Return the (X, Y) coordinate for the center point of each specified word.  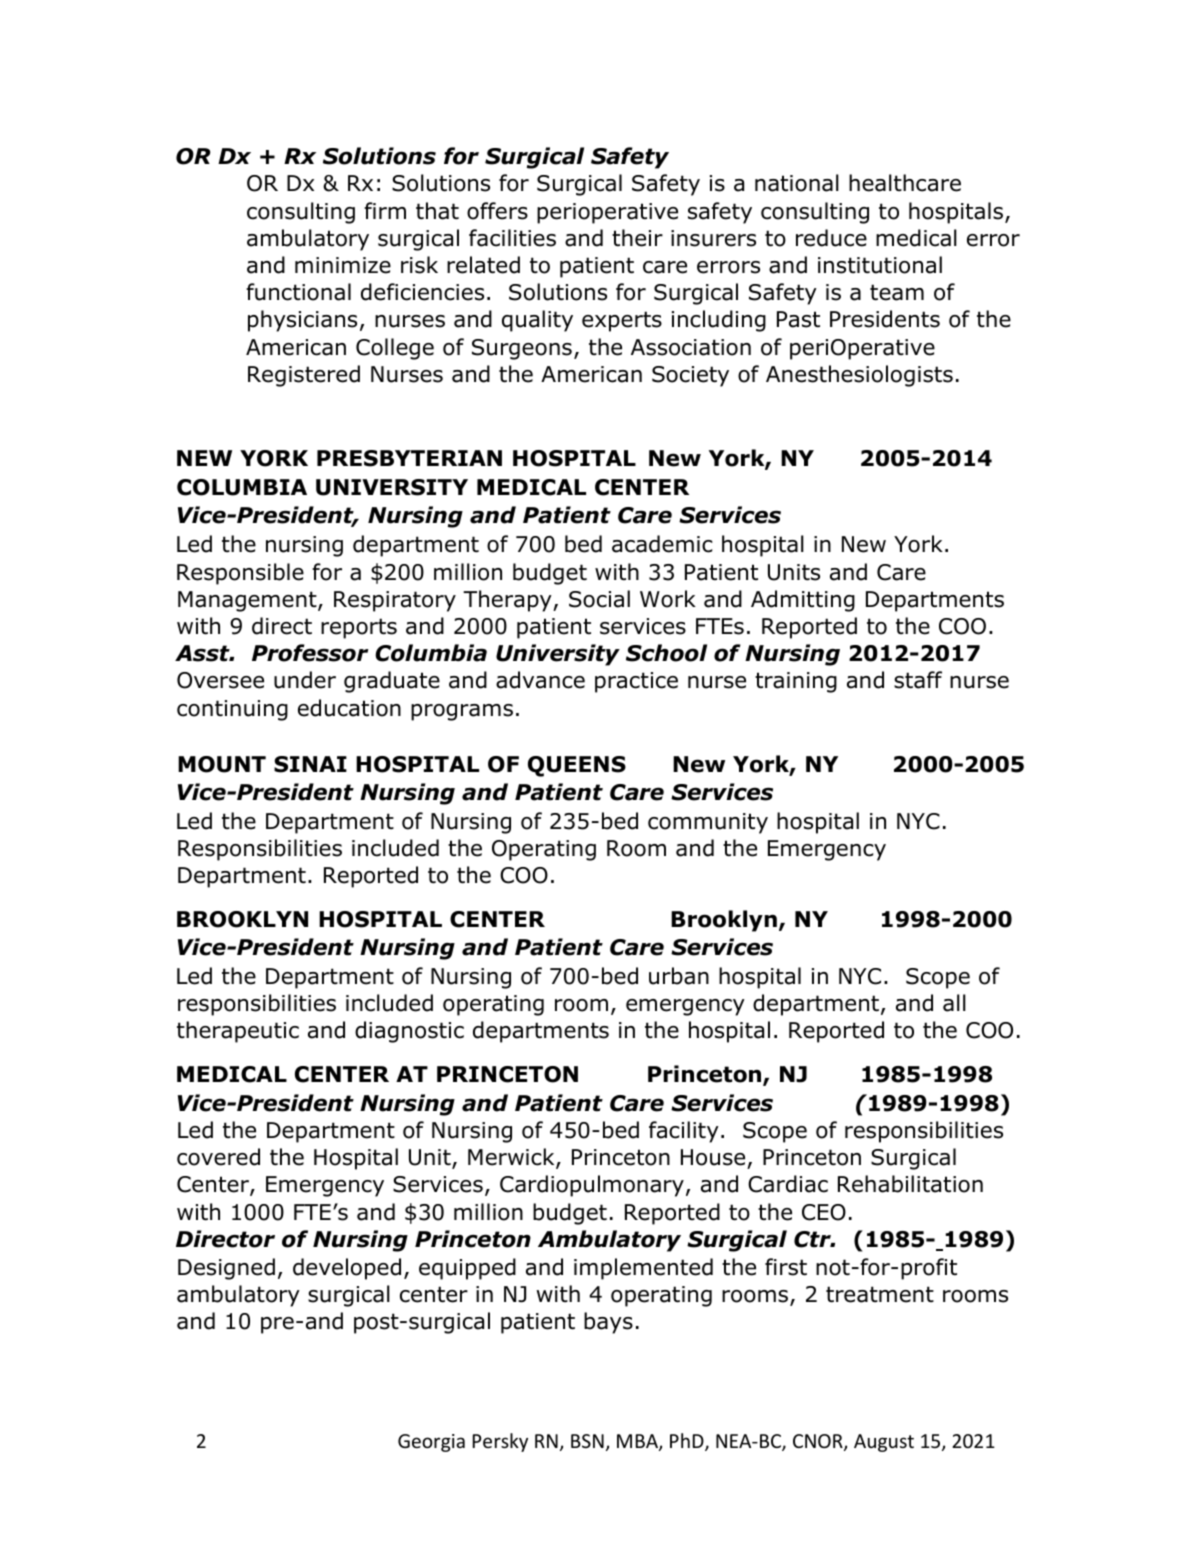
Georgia (431, 1443)
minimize (343, 265)
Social (599, 599)
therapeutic (238, 1032)
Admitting (803, 601)
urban (679, 976)
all (954, 1003)
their (637, 238)
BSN (587, 1441)
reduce (831, 238)
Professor (310, 653)
